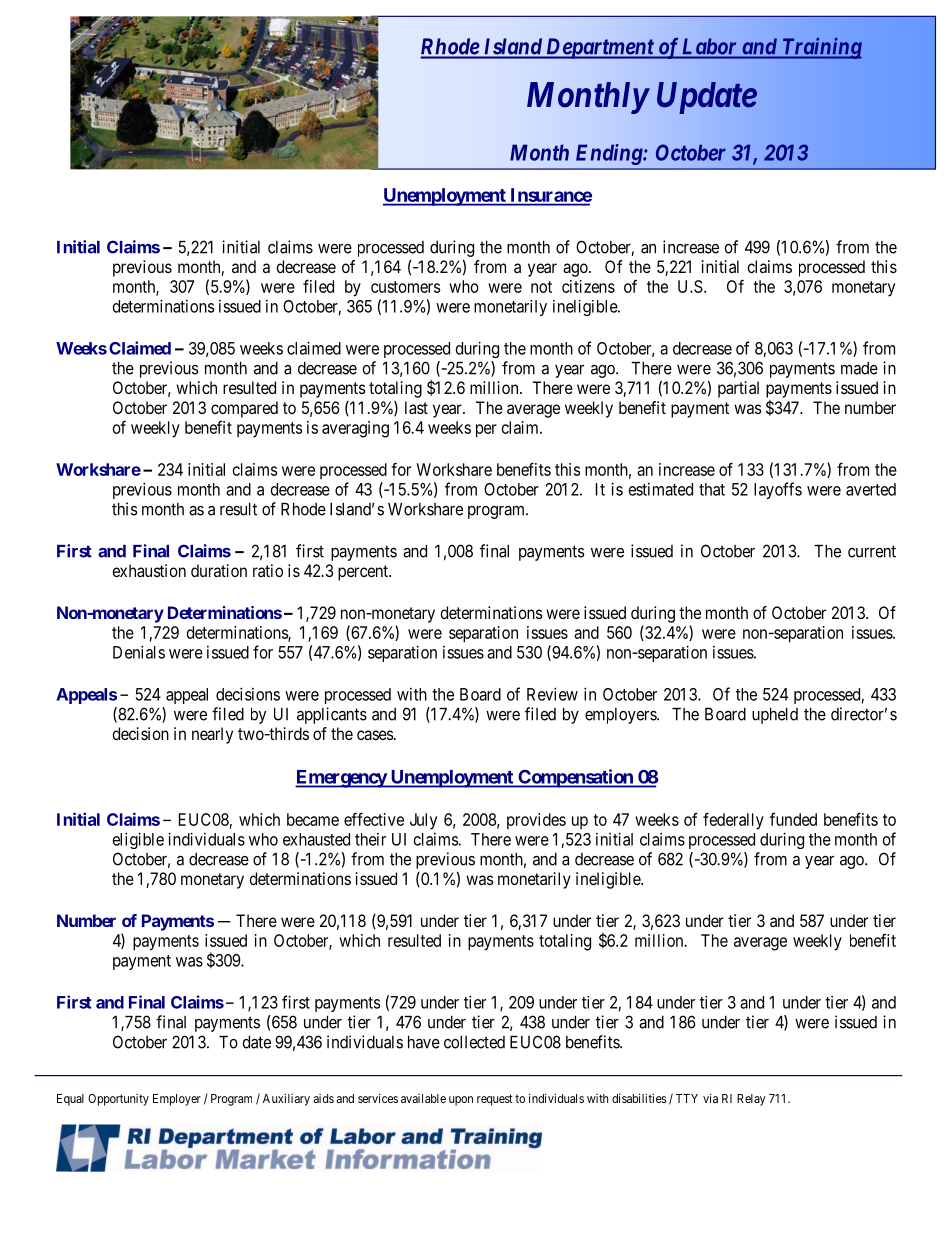  What do you see at coordinates (423, 821) in the screenshot?
I see `July` at bounding box center [423, 821].
